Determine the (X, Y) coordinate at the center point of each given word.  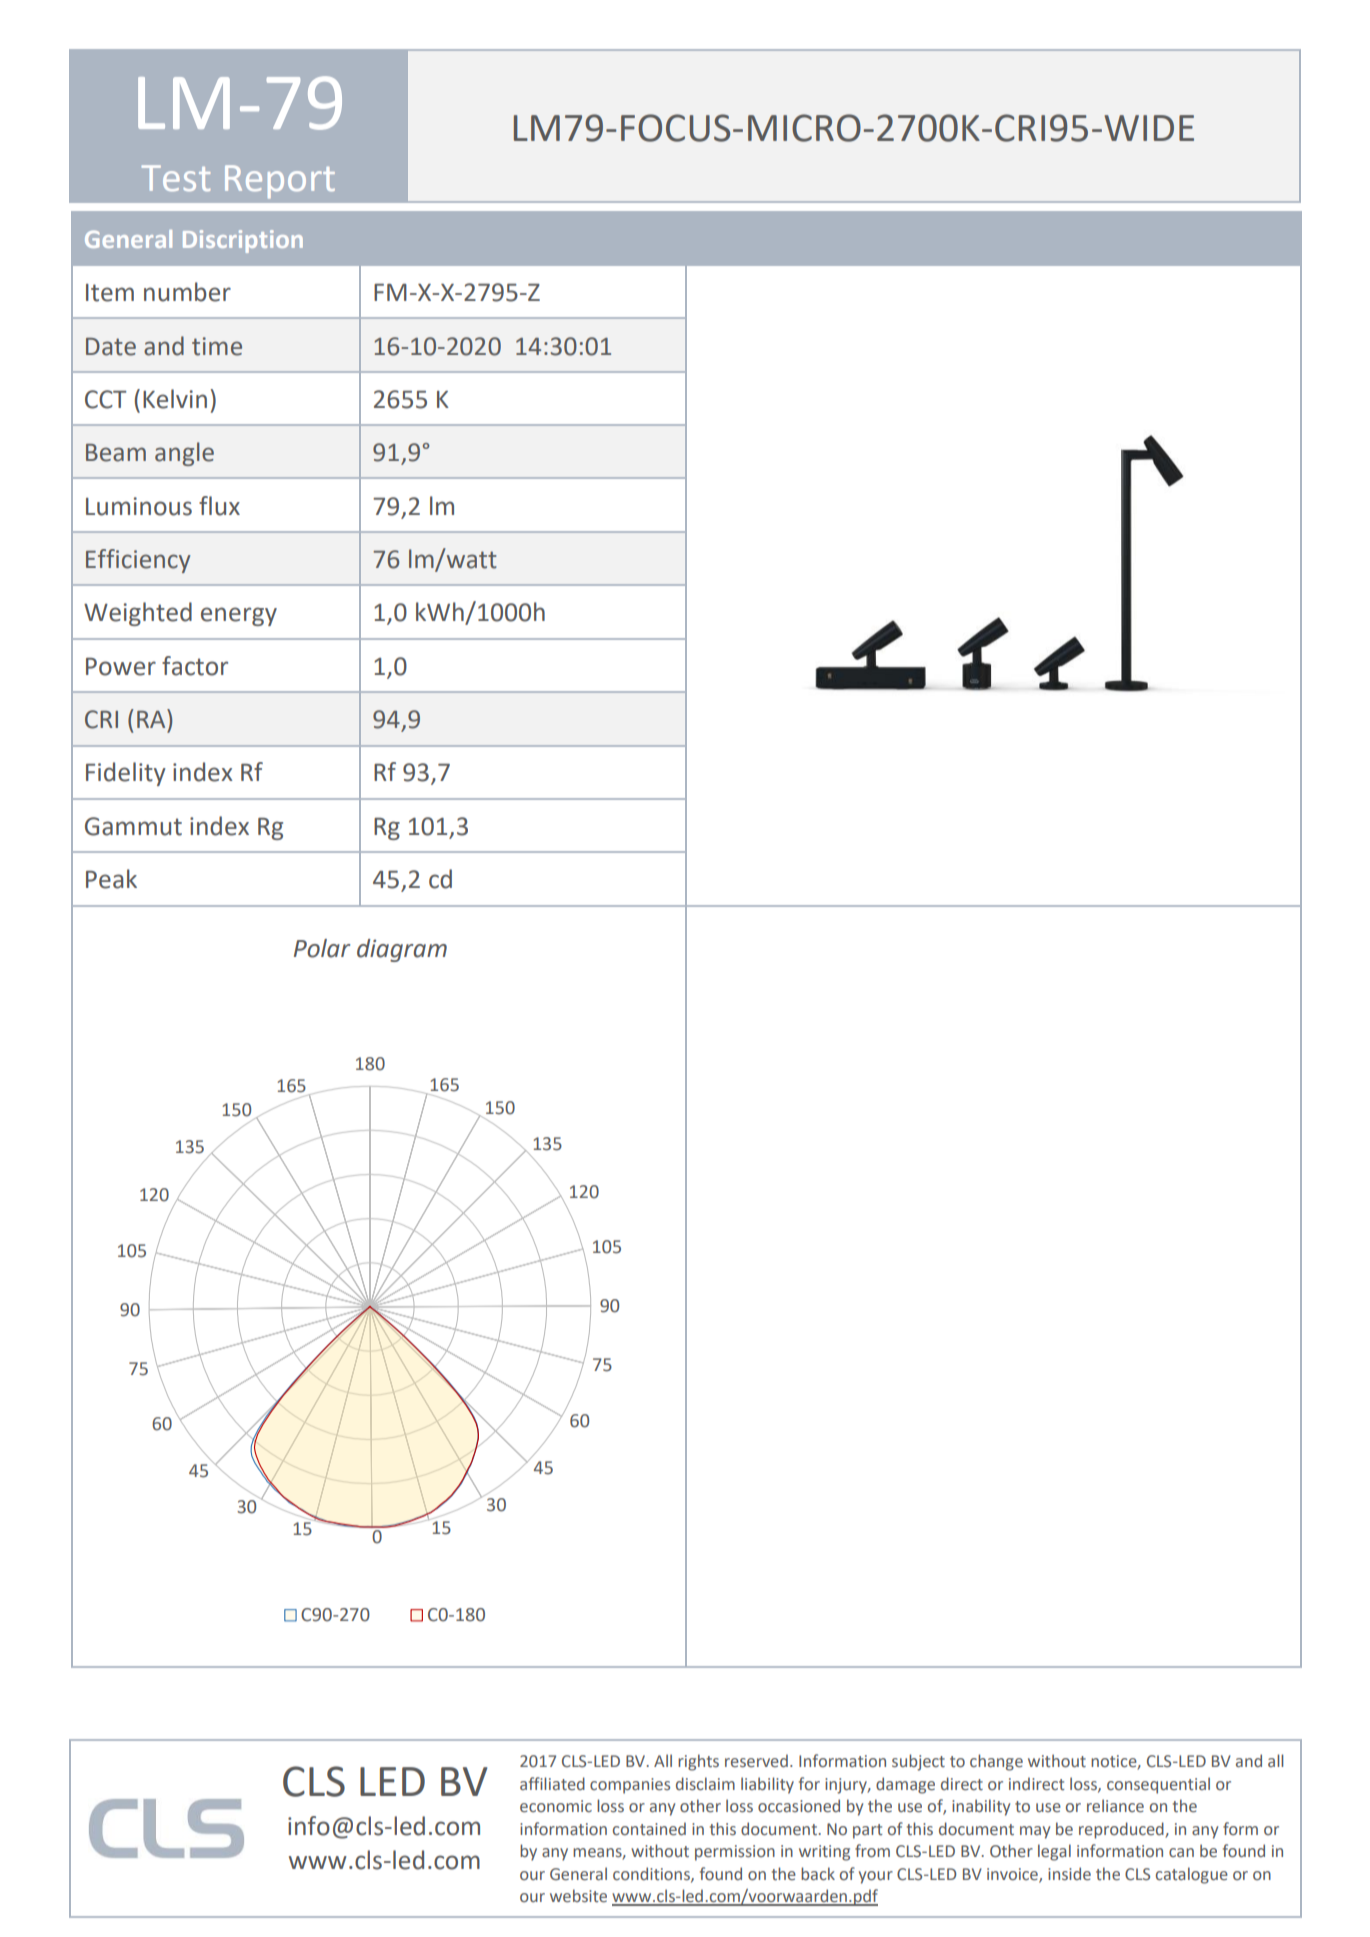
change (996, 1762)
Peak (111, 879)
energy (239, 616)
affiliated (552, 1783)
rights (698, 1762)
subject (918, 1762)
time (217, 346)
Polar (322, 948)
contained (649, 1828)
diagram (402, 950)
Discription (243, 241)
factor (195, 666)
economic (556, 1806)
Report (280, 182)
